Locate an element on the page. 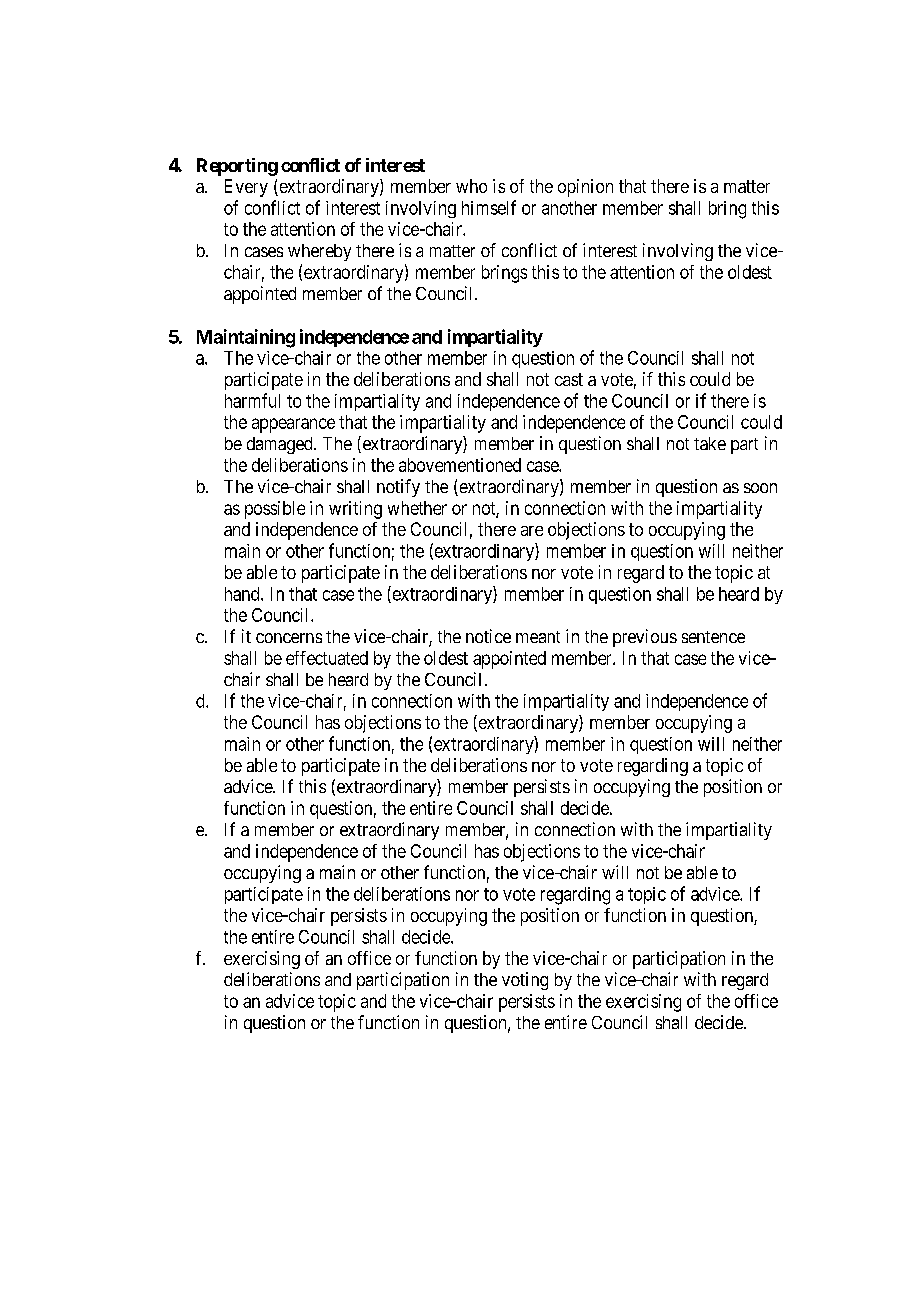 The image size is (924, 1308). voting is located at coordinates (525, 981).
